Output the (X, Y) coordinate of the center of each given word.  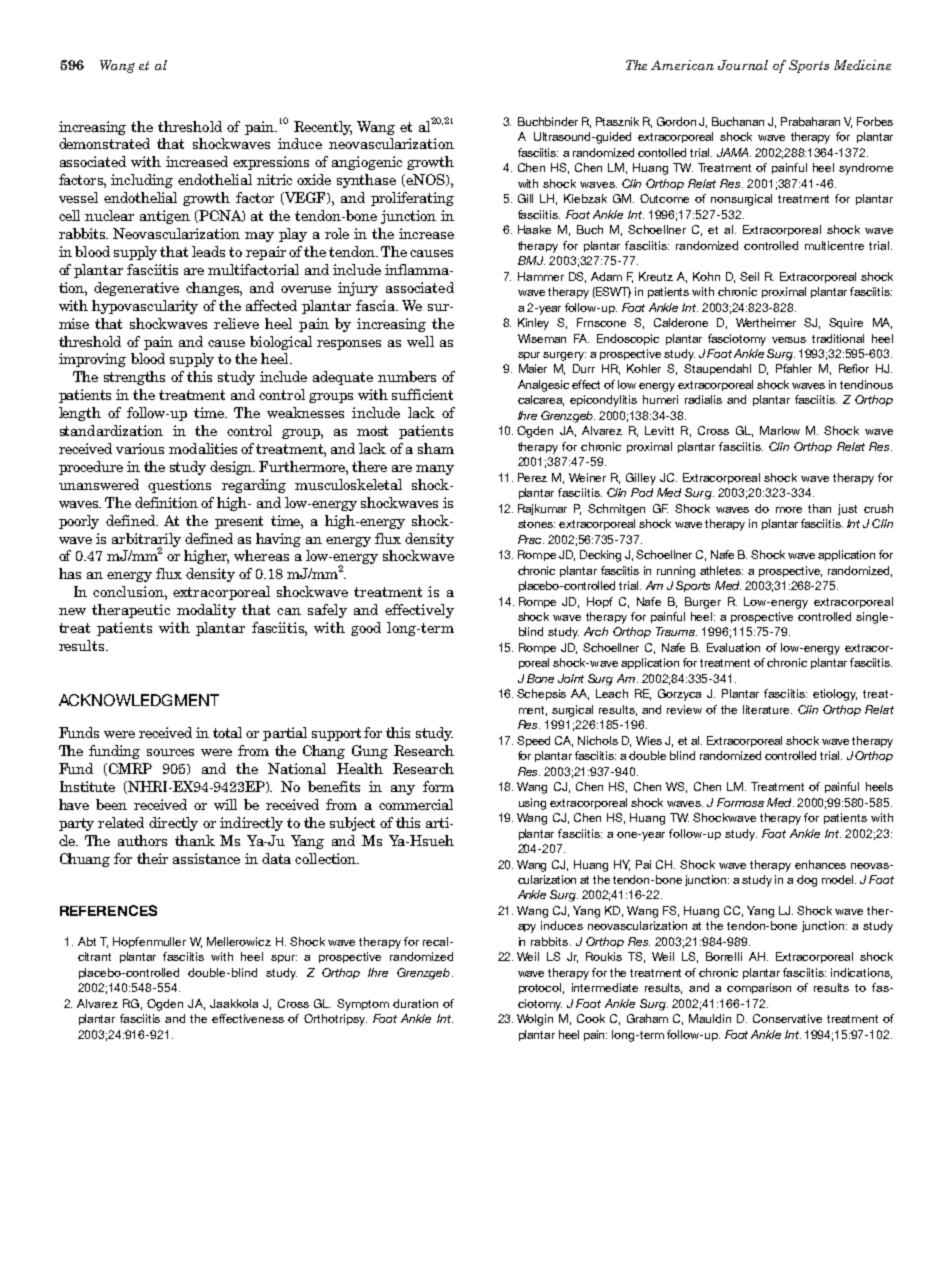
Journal (743, 65)
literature (767, 709)
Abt (87, 941)
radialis (703, 399)
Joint (571, 678)
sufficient (422, 394)
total (227, 732)
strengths (134, 378)
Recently (323, 128)
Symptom (363, 1005)
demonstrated (104, 143)
